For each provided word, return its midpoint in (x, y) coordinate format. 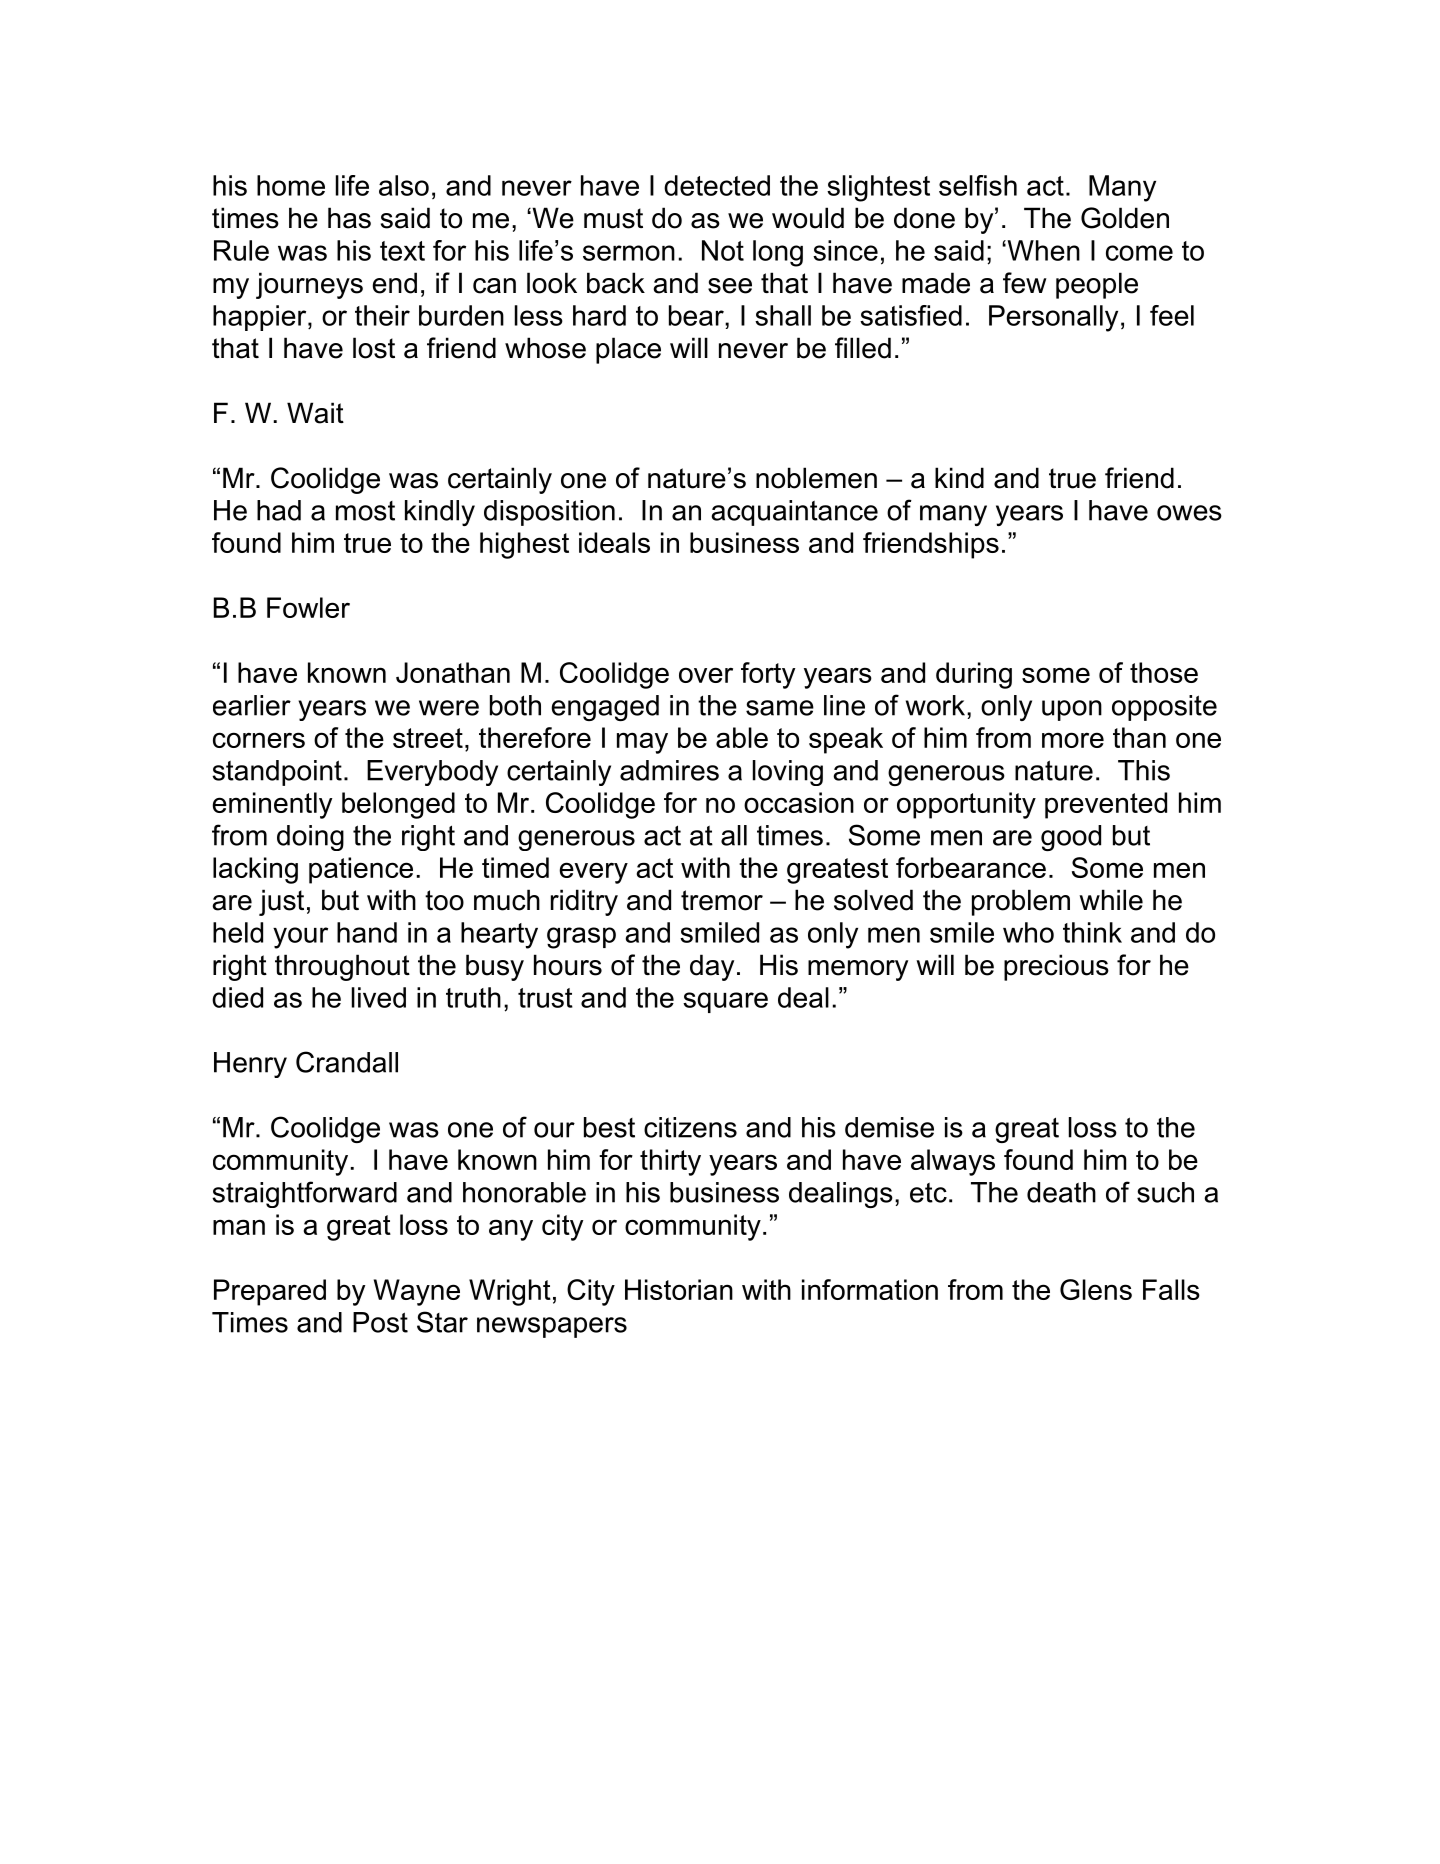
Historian (679, 1289)
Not (723, 250)
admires (669, 770)
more (1073, 740)
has (349, 218)
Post (380, 1322)
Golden (1125, 218)
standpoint (277, 773)
